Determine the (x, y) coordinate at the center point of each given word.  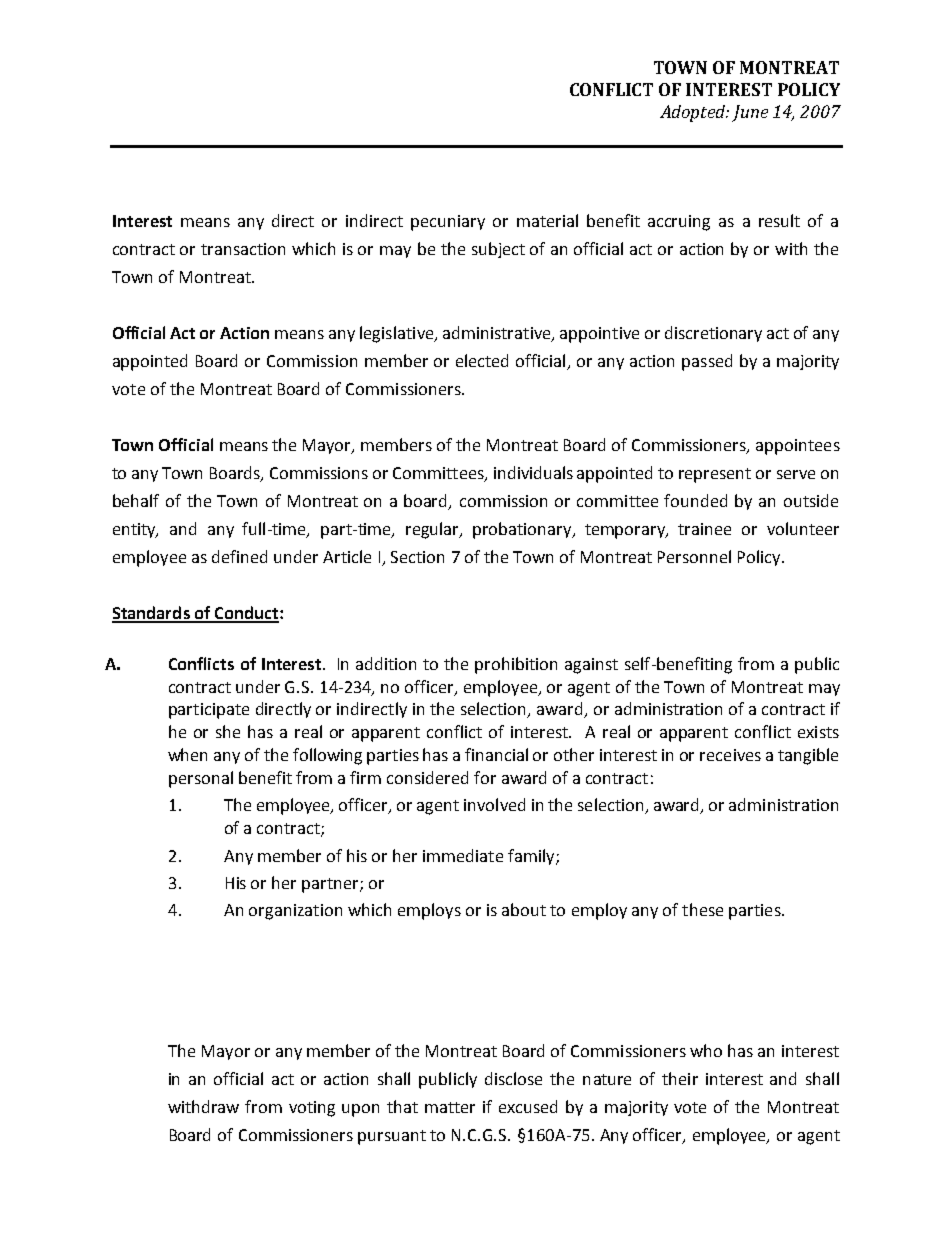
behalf (136, 500)
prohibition (516, 665)
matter (450, 1107)
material (547, 220)
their (680, 1078)
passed (707, 362)
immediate (463, 855)
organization (295, 912)
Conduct (246, 614)
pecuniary (448, 223)
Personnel (694, 556)
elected (482, 360)
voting (312, 1109)
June (750, 113)
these (702, 909)
